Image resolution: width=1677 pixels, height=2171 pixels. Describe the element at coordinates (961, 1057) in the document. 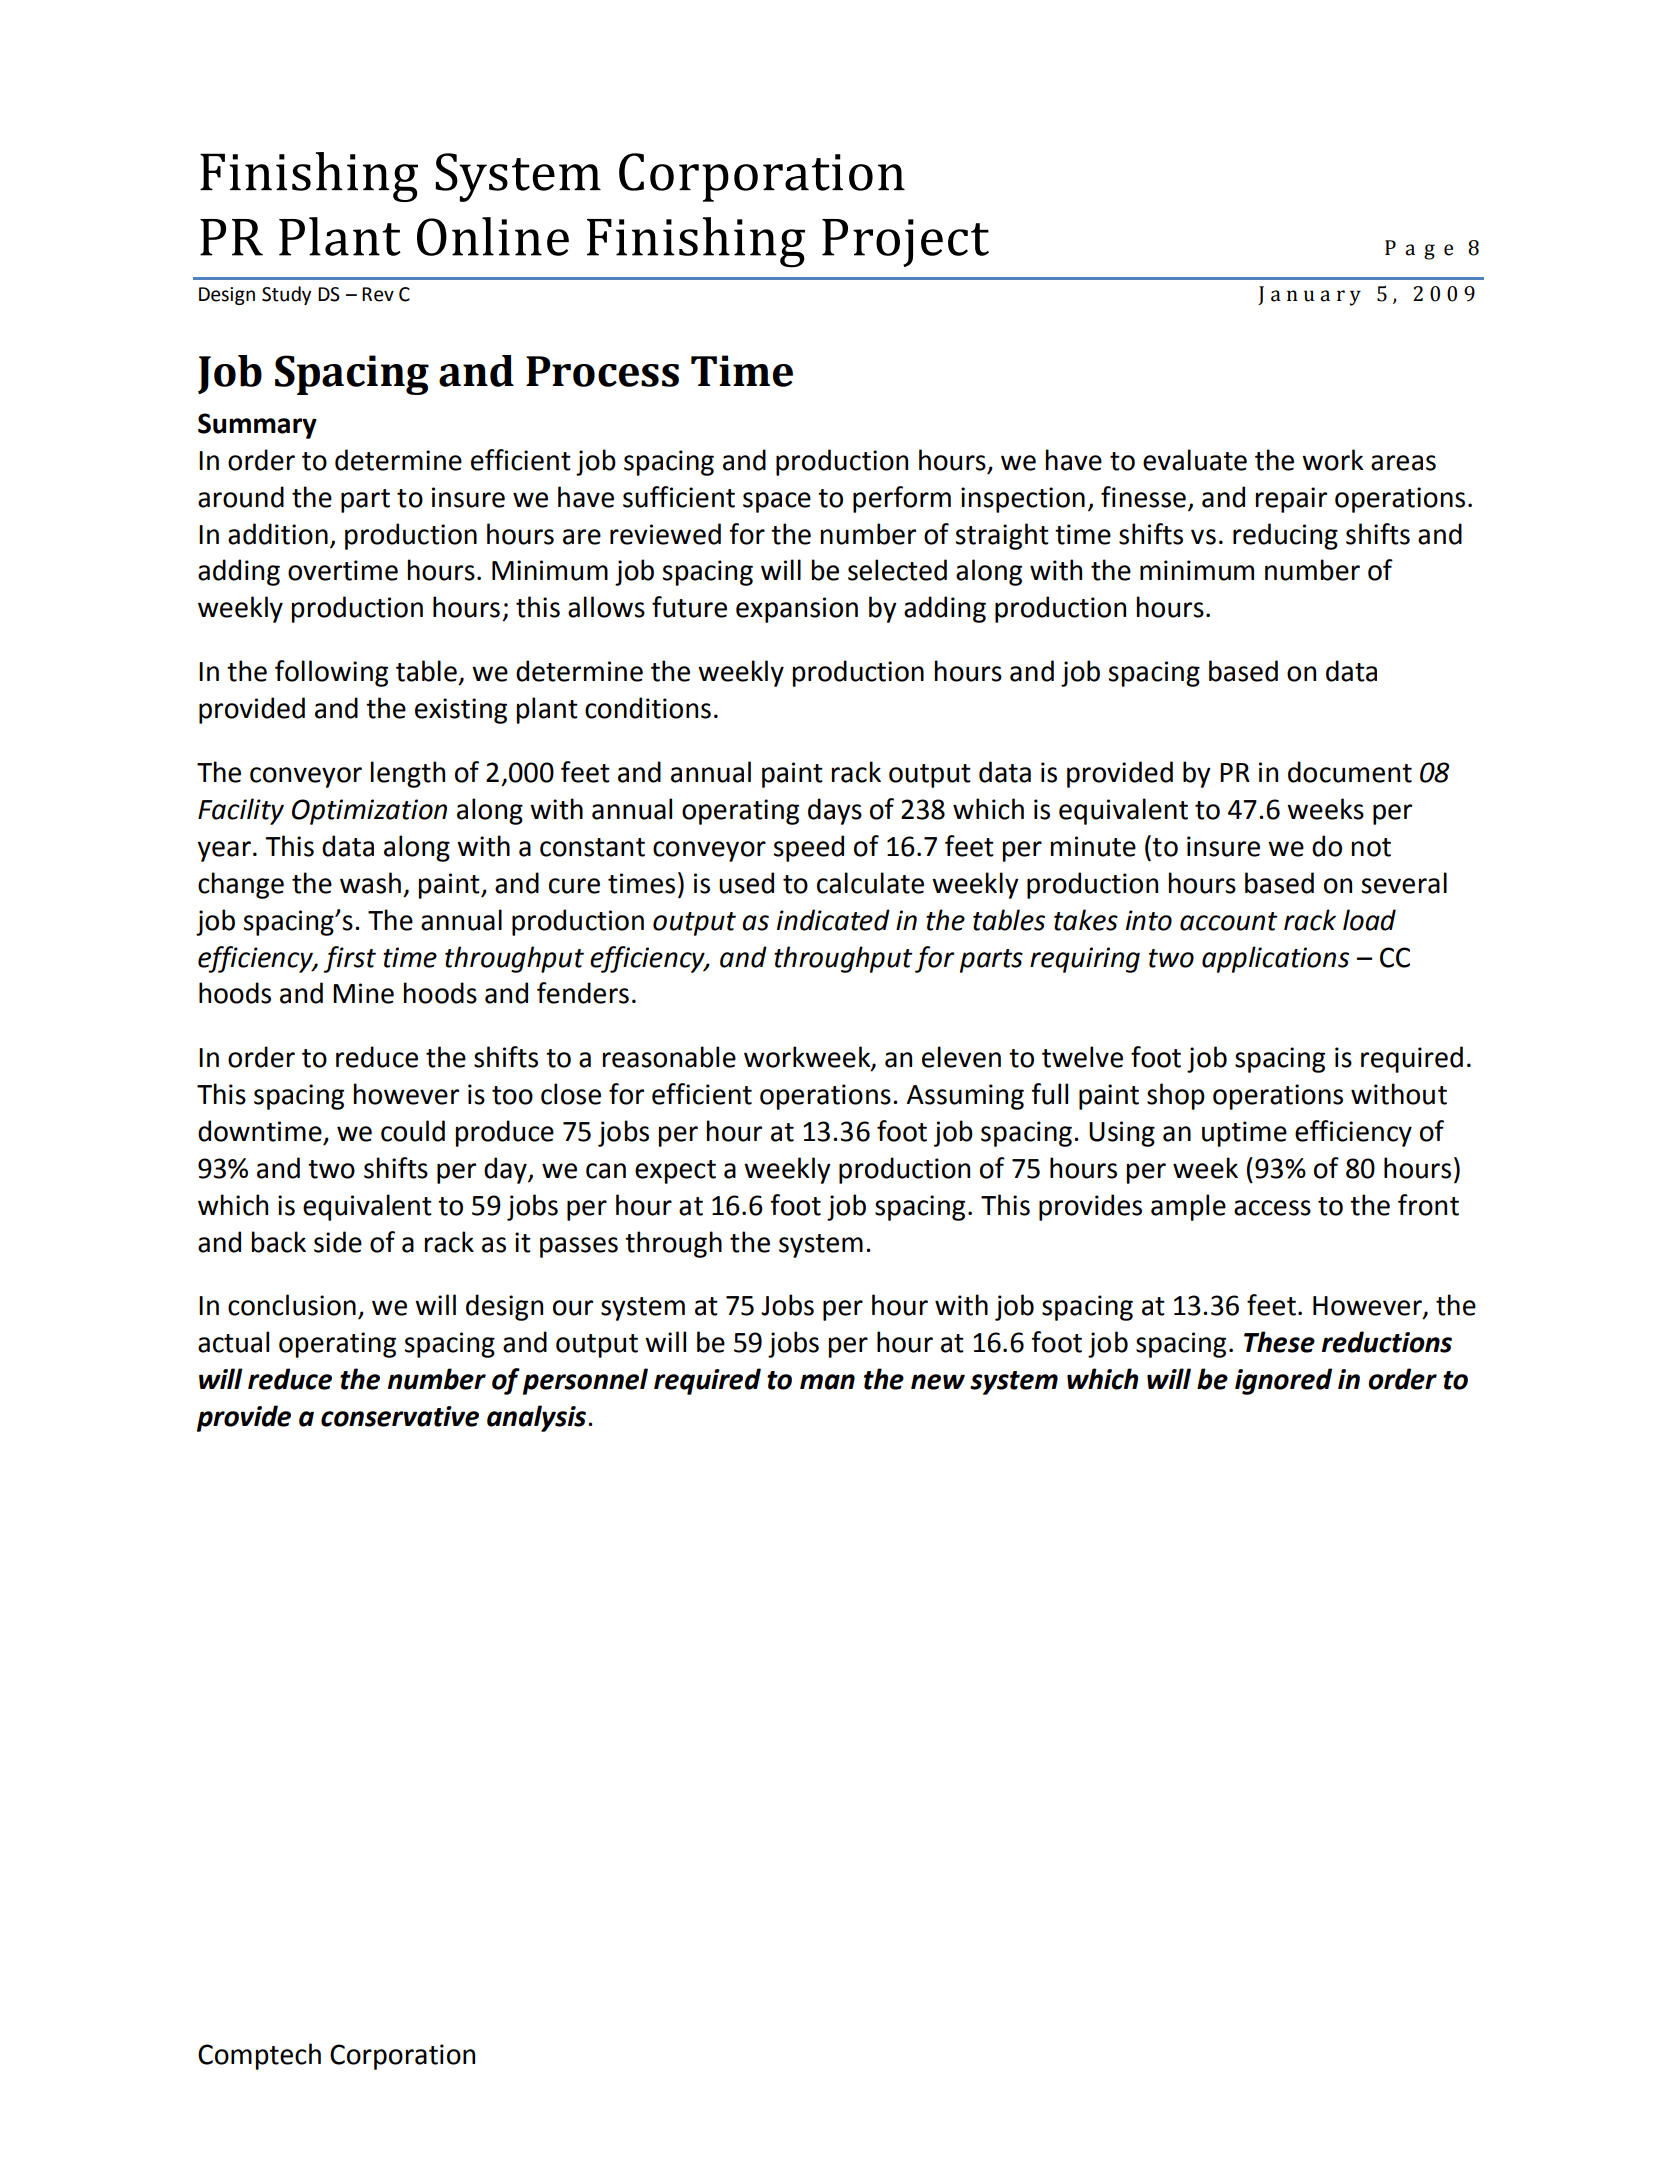

I see `eleven` at that location.
